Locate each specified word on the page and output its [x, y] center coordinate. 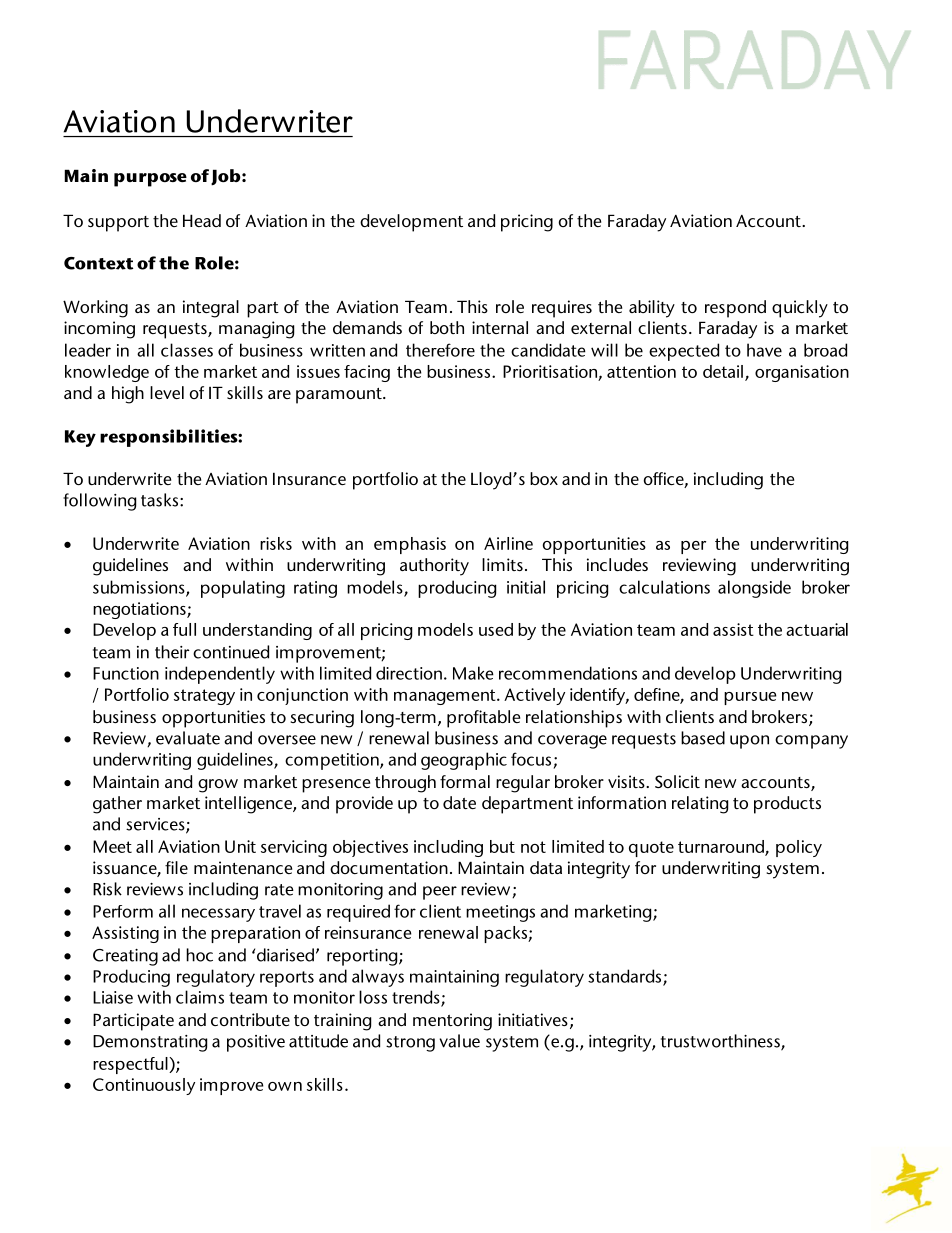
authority [434, 567]
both [447, 327]
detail [723, 371]
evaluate [188, 738]
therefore [440, 350]
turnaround [722, 847]
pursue [750, 698]
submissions [140, 588]
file [176, 867]
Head [202, 220]
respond [735, 309]
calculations [664, 587]
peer [440, 893]
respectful [131, 1065]
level [167, 392]
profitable [483, 719]
